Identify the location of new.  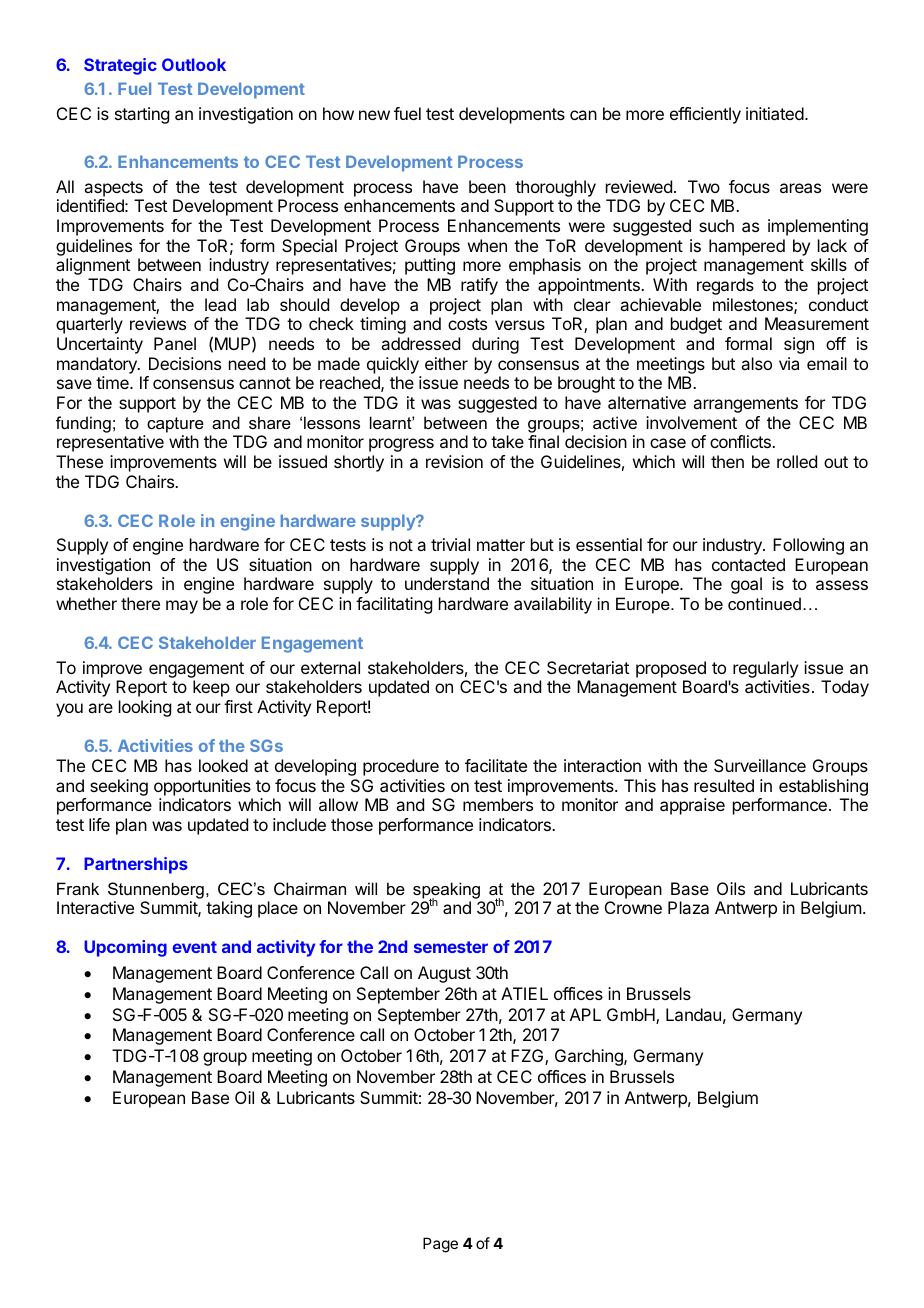
(374, 115).
